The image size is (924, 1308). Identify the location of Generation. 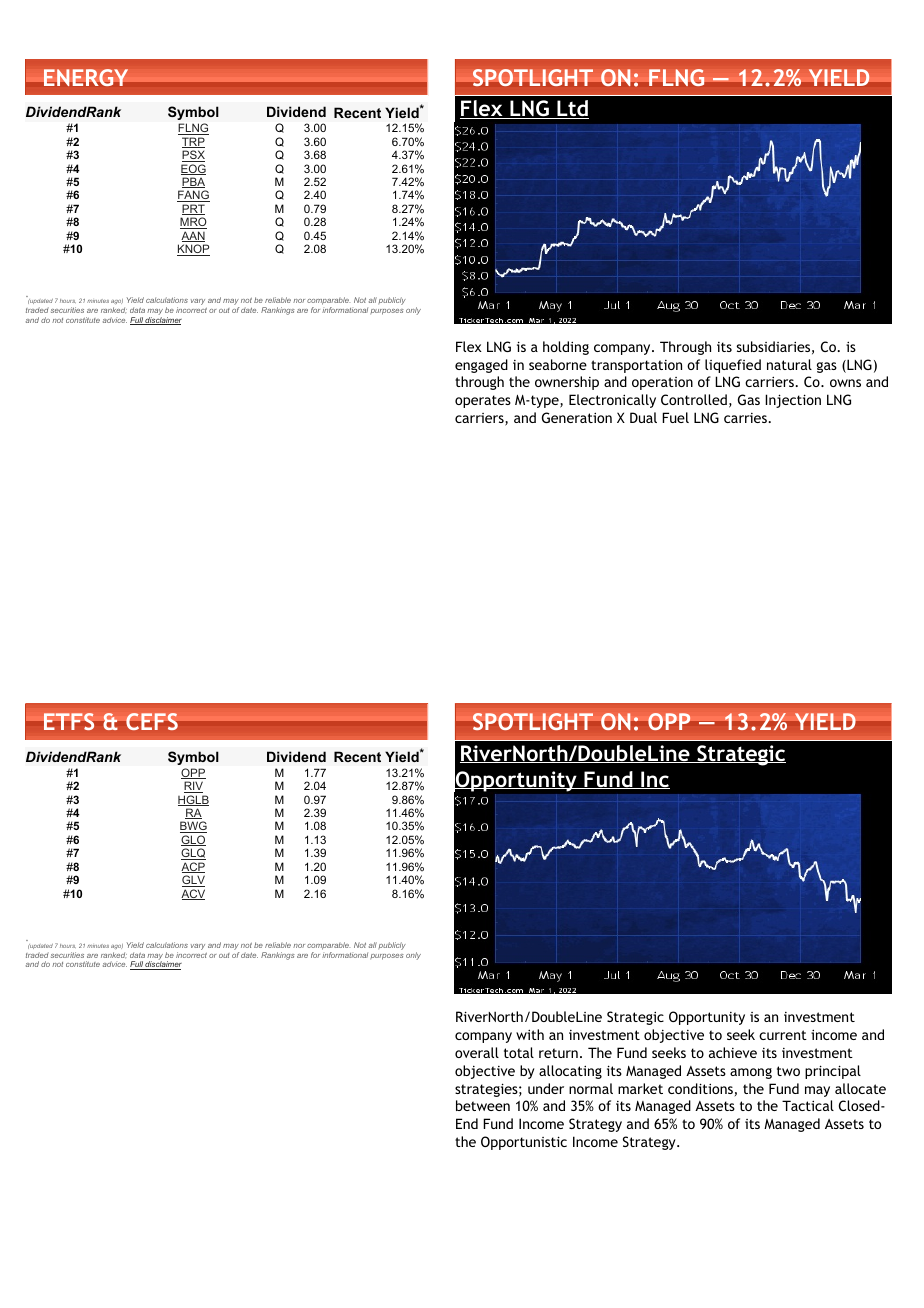
(577, 417).
